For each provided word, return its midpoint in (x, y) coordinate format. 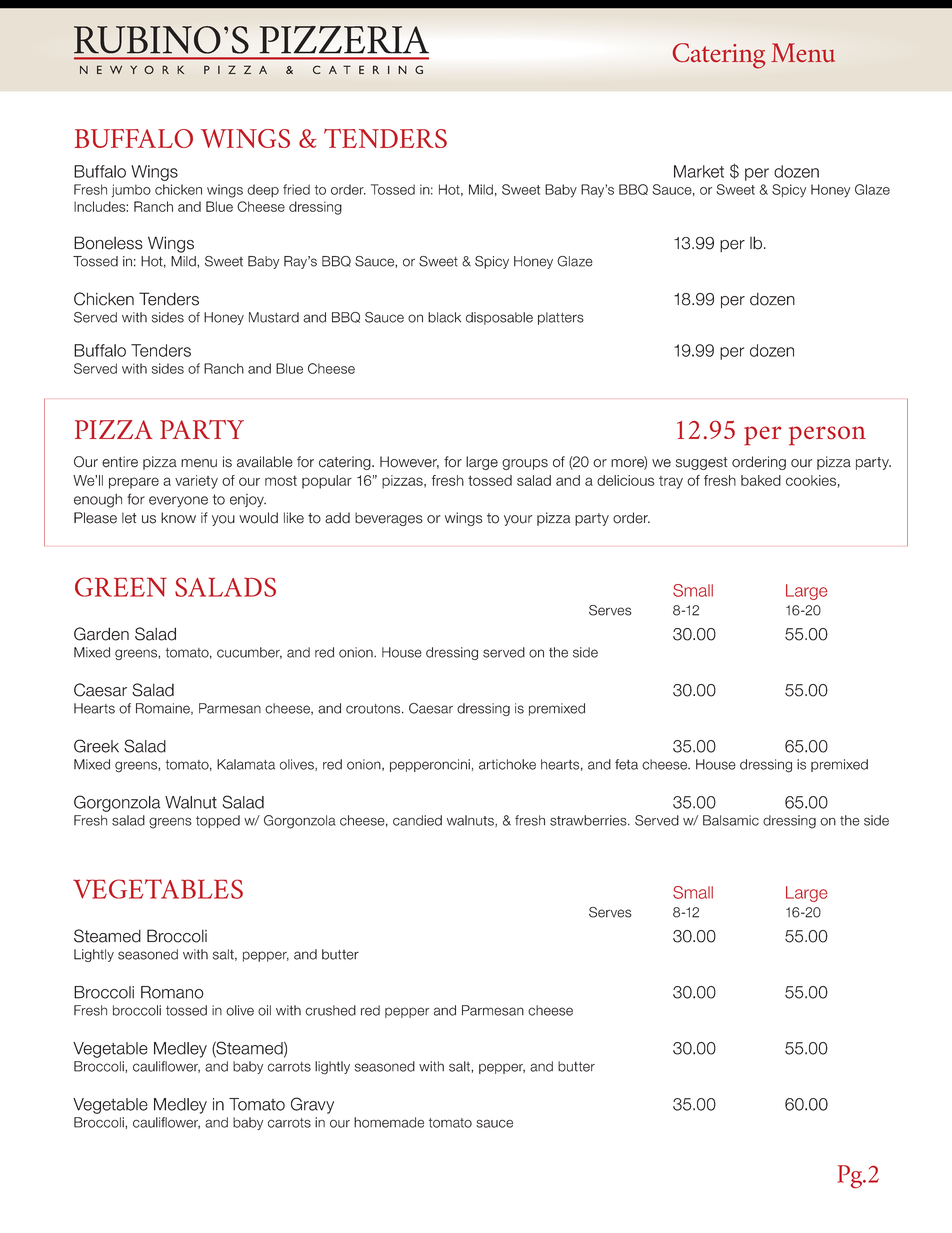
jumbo (131, 191)
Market (699, 171)
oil (264, 1010)
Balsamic (731, 820)
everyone (178, 502)
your (518, 520)
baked (761, 480)
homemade (389, 1122)
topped (218, 821)
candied (417, 820)
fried (296, 189)
